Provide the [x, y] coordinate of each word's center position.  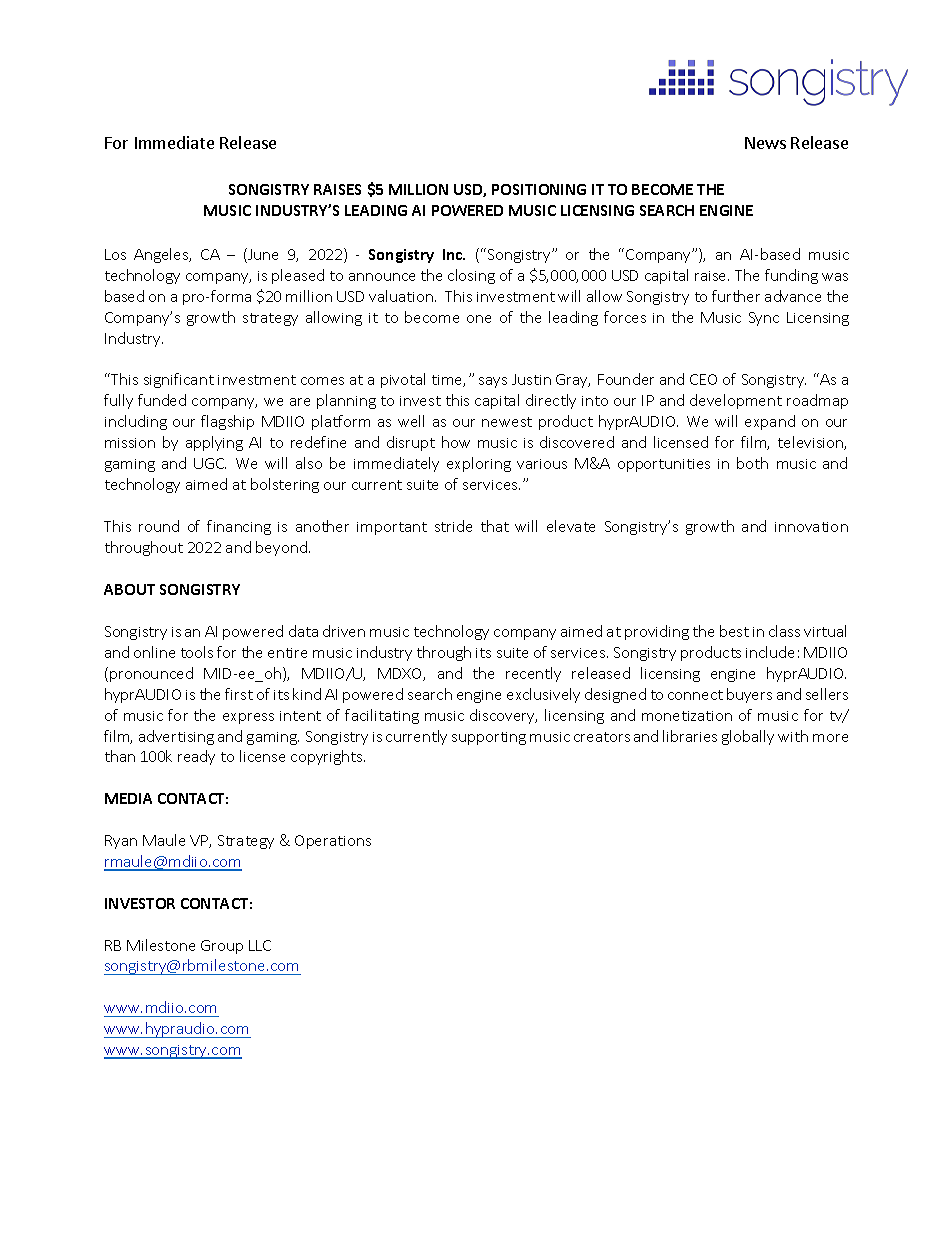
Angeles [162, 255]
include [770, 652]
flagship [227, 422]
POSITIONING [539, 189]
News [765, 143]
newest [507, 422]
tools [197, 652]
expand [770, 422]
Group [222, 947]
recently [533, 674]
